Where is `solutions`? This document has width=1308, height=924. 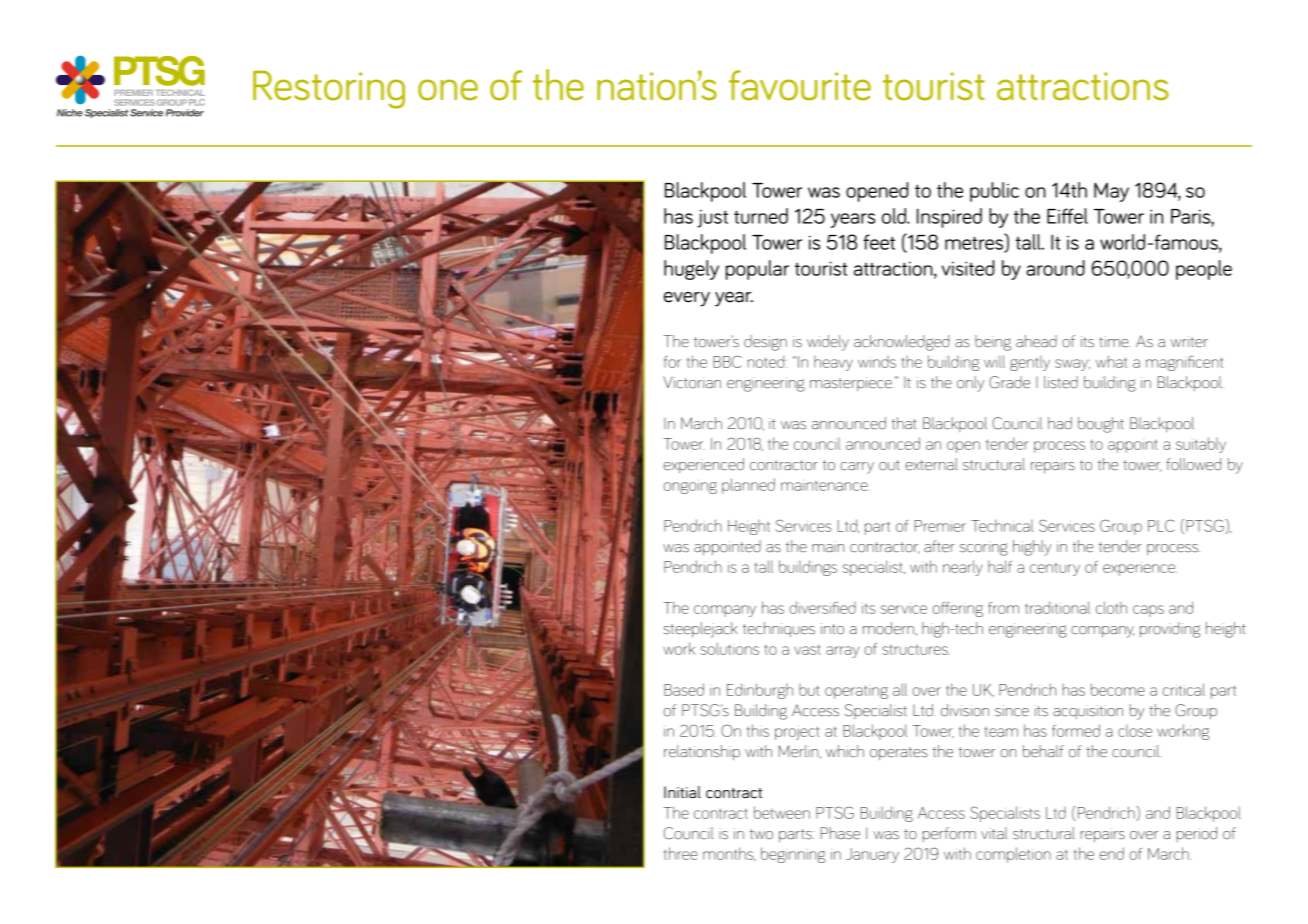 solutions is located at coordinates (729, 648).
